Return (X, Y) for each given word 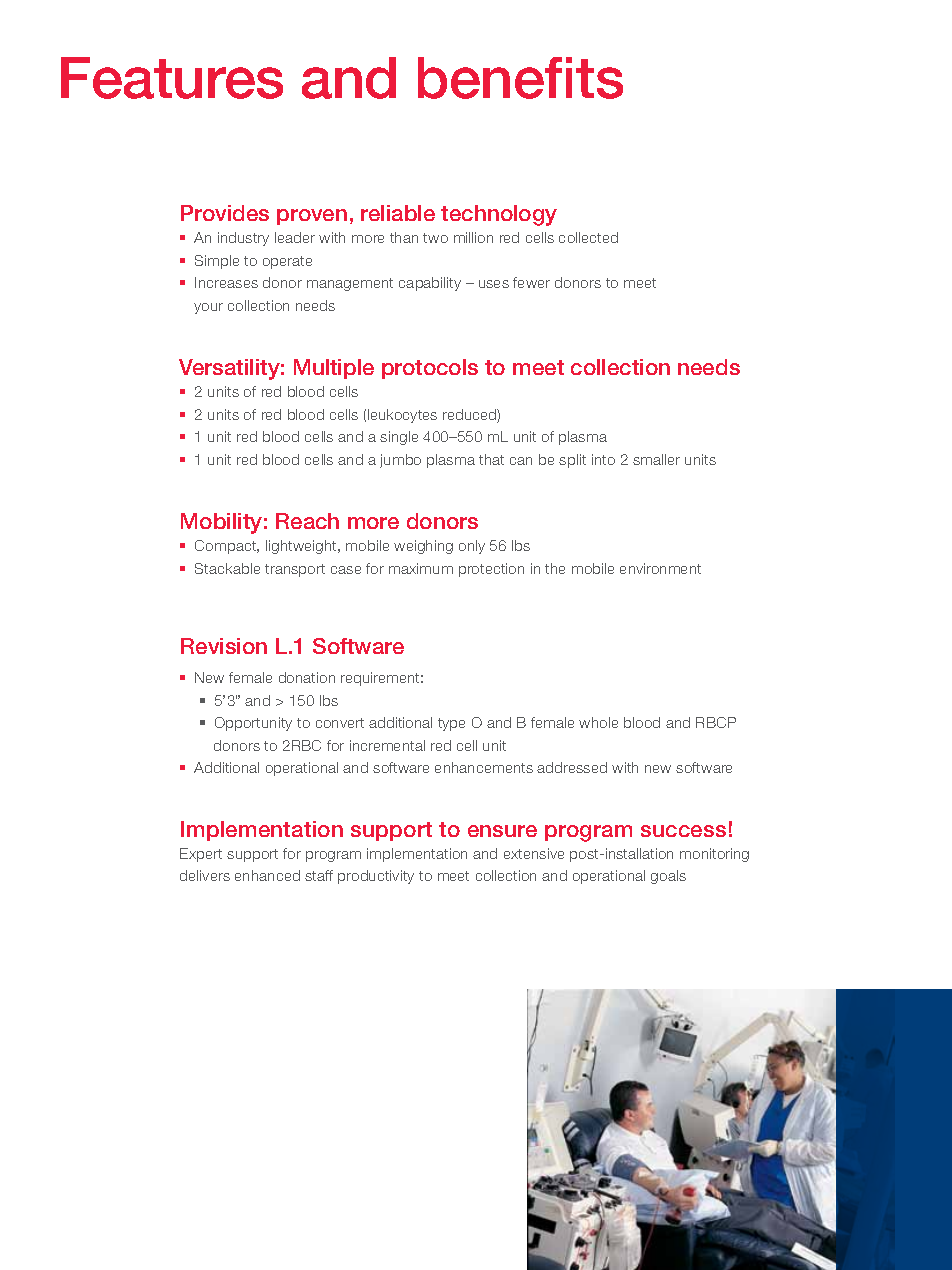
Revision (224, 646)
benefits (520, 78)
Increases (226, 282)
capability (430, 284)
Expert (201, 855)
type (451, 724)
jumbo (400, 461)
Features (172, 78)
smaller (656, 459)
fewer (531, 282)
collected (588, 237)
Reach (307, 521)
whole (598, 722)
